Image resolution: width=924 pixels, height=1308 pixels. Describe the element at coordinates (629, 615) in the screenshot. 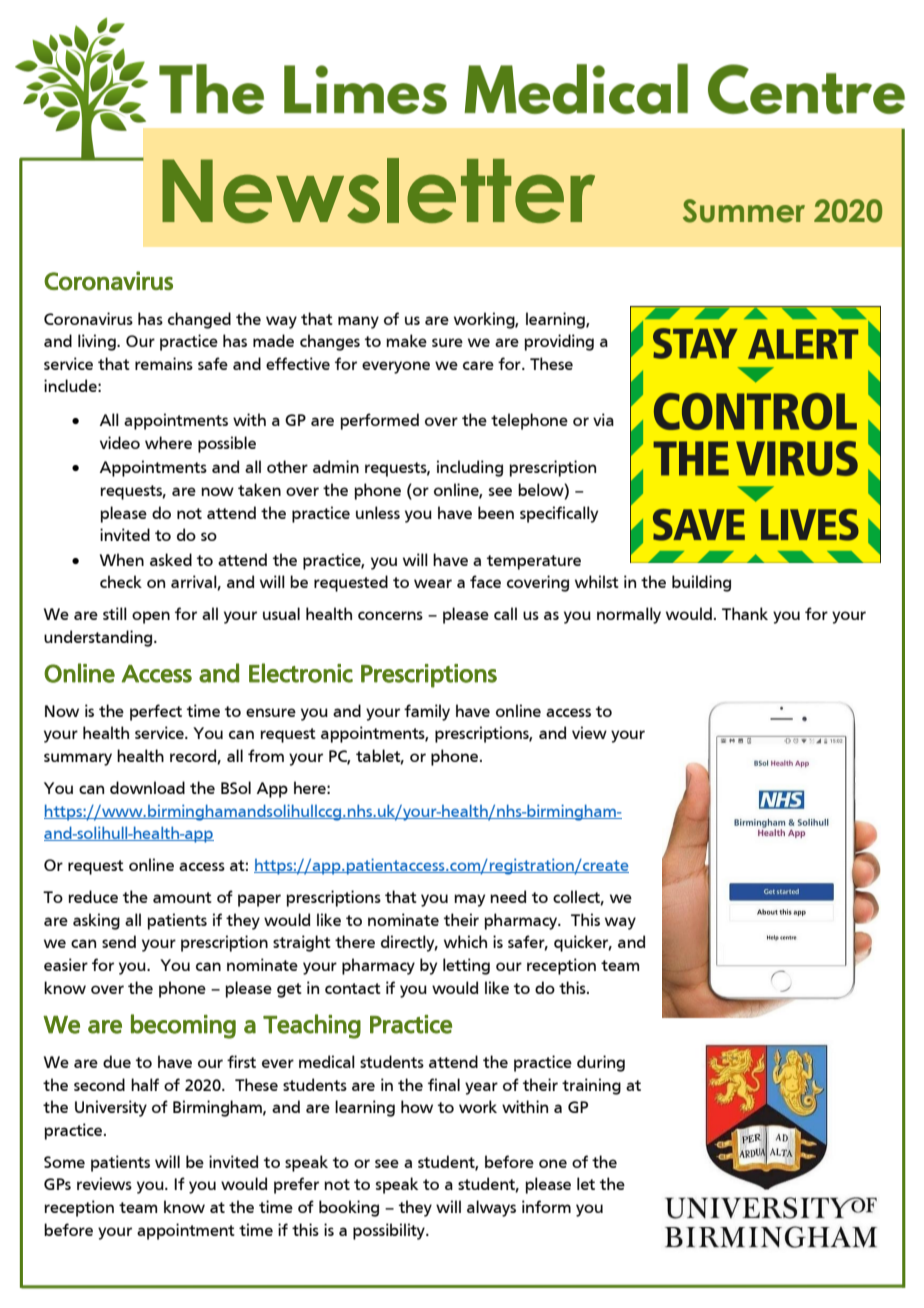

I see `normally` at that location.
